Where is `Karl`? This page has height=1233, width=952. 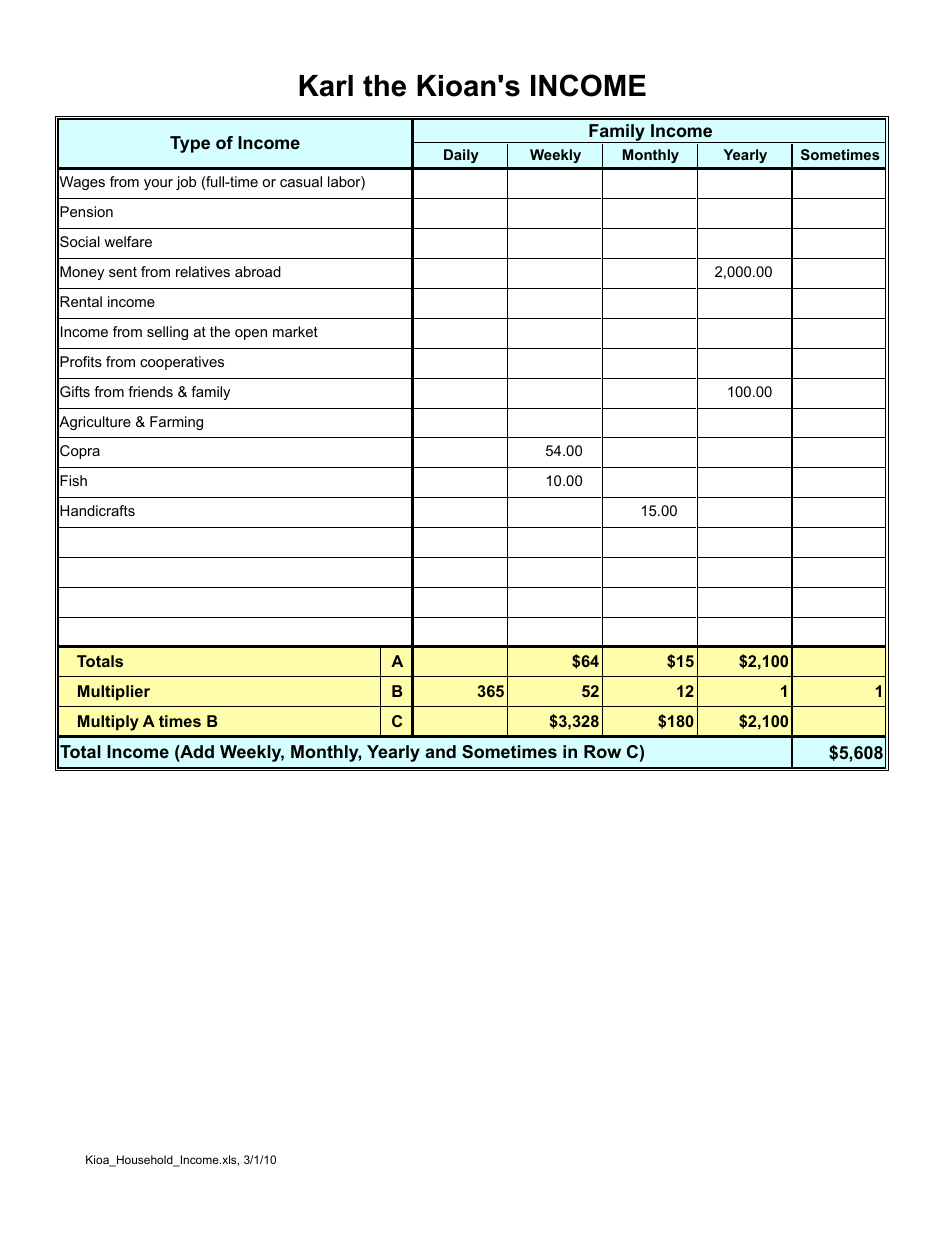 Karl is located at coordinates (326, 86).
